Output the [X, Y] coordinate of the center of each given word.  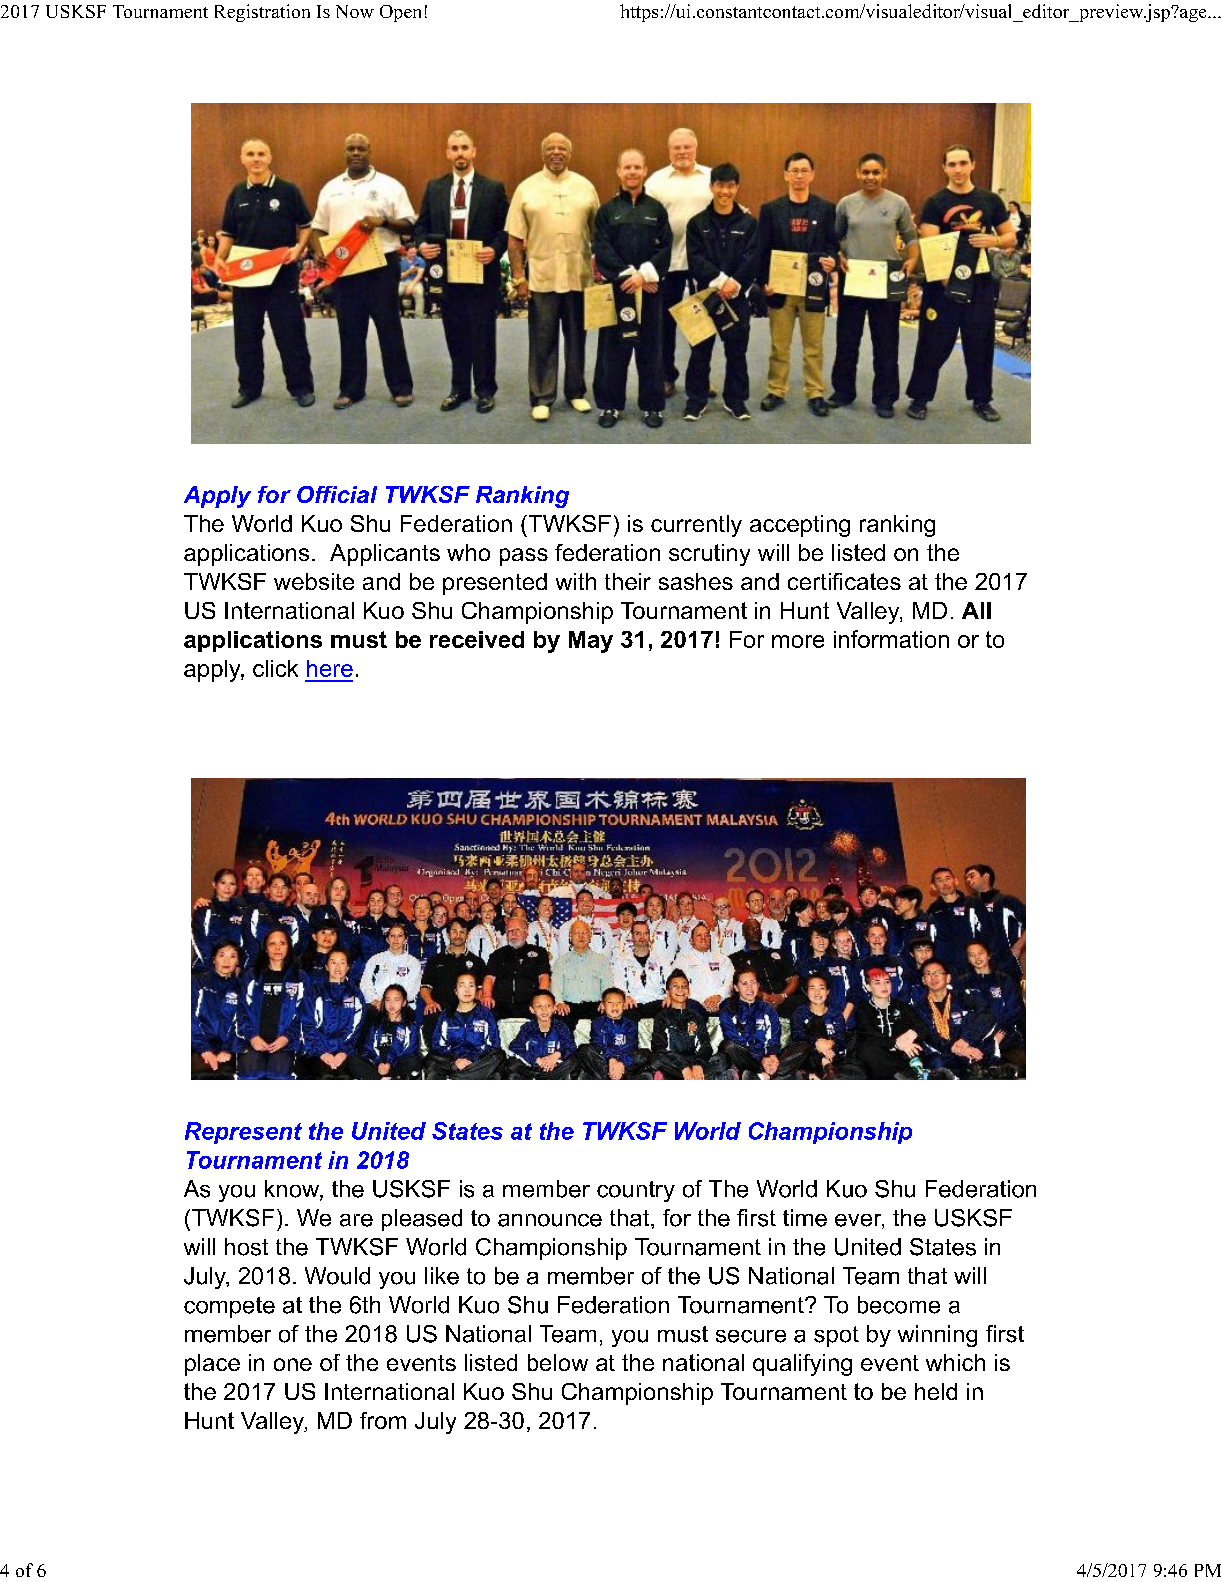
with [576, 581]
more [798, 641]
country [636, 1191]
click [275, 668]
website [314, 581]
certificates [844, 581]
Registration [262, 13]
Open [400, 13]
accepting [800, 526]
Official [337, 494]
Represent [243, 1133]
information [891, 639]
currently [696, 526]
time [805, 1218]
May [591, 642]
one [293, 1364]
